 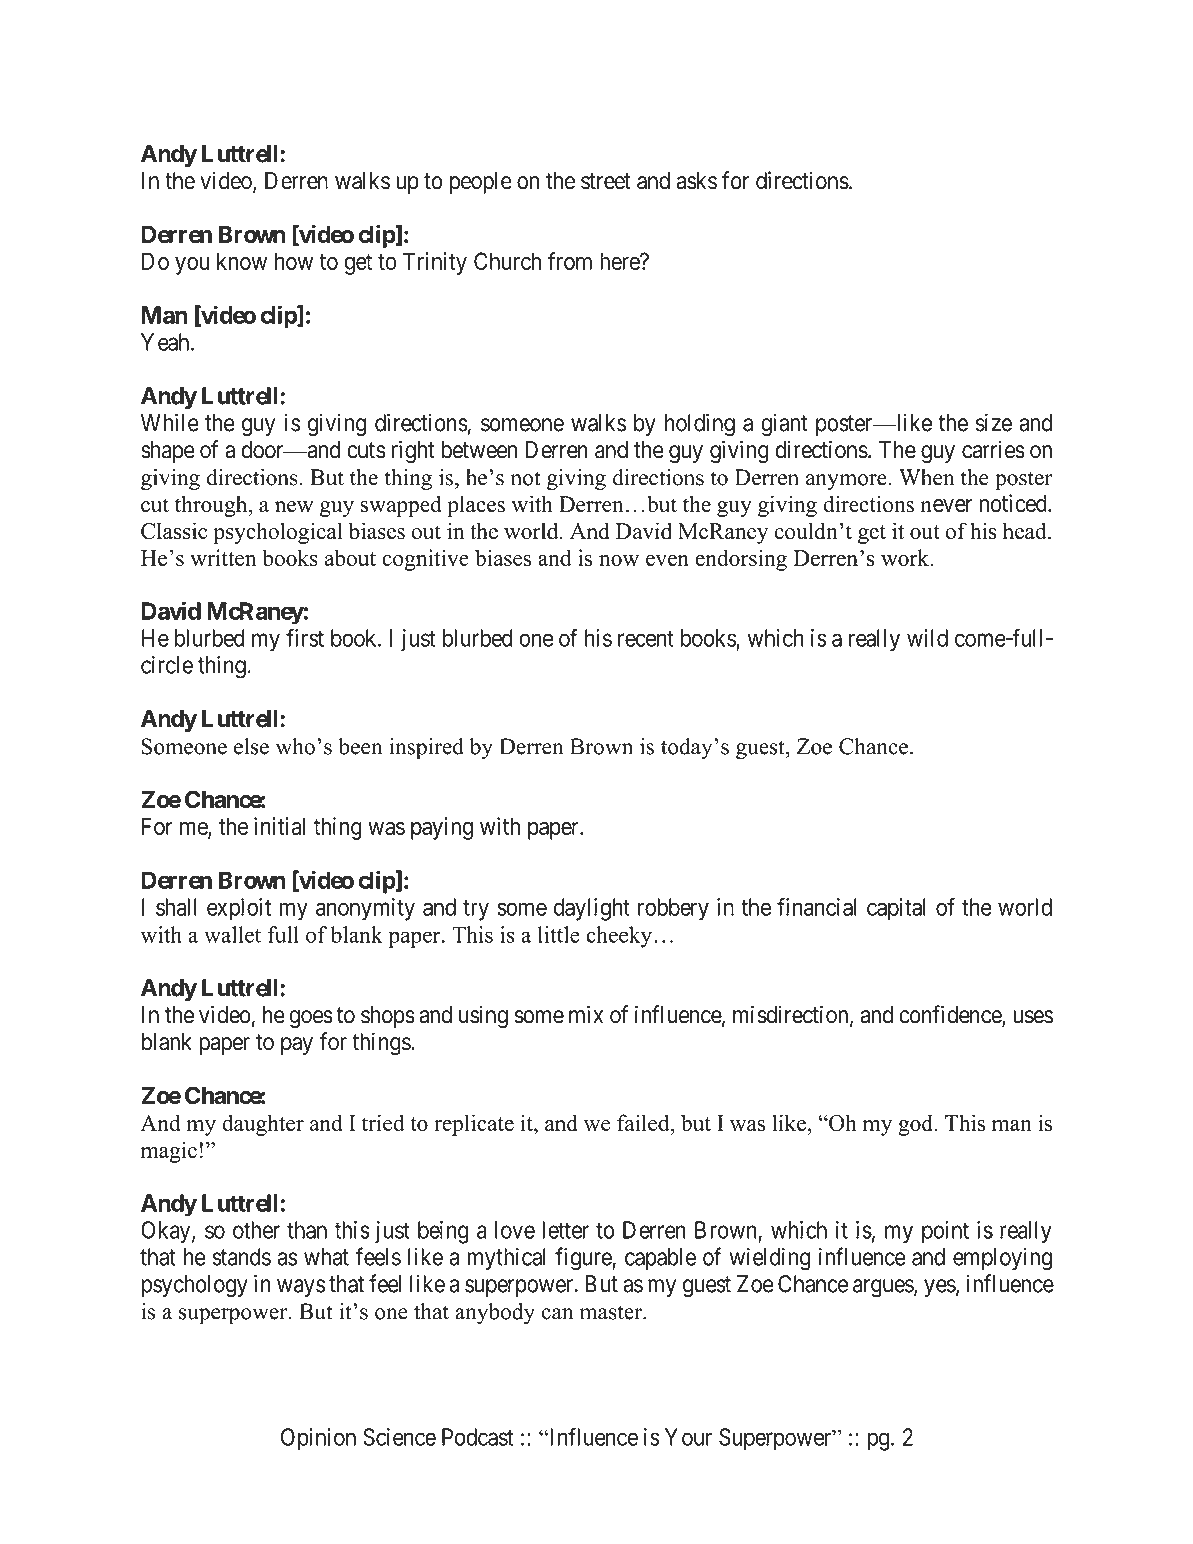 What do you see at coordinates (646, 638) in the screenshot?
I see `recent` at bounding box center [646, 638].
